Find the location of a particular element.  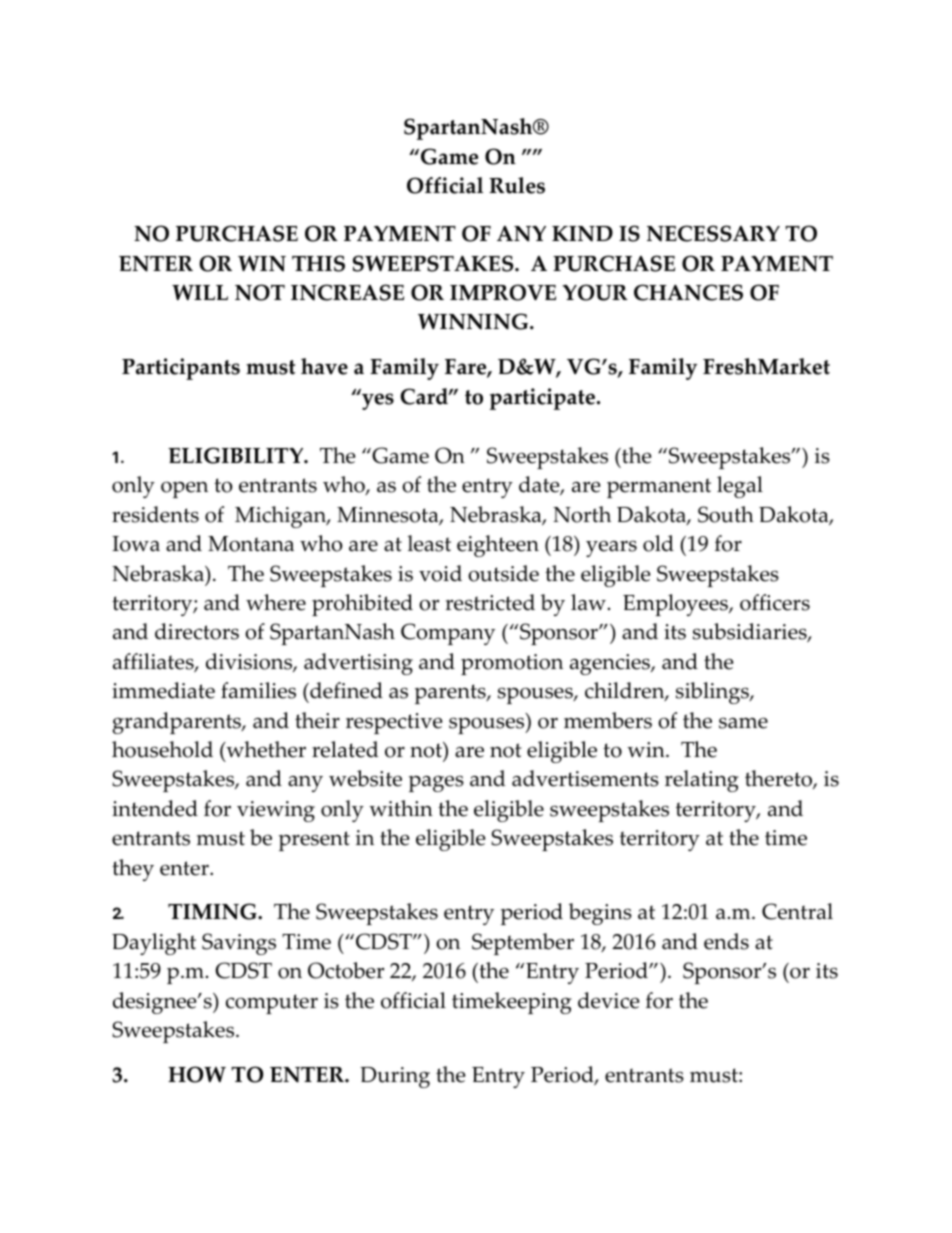

During is located at coordinates (395, 1077).
